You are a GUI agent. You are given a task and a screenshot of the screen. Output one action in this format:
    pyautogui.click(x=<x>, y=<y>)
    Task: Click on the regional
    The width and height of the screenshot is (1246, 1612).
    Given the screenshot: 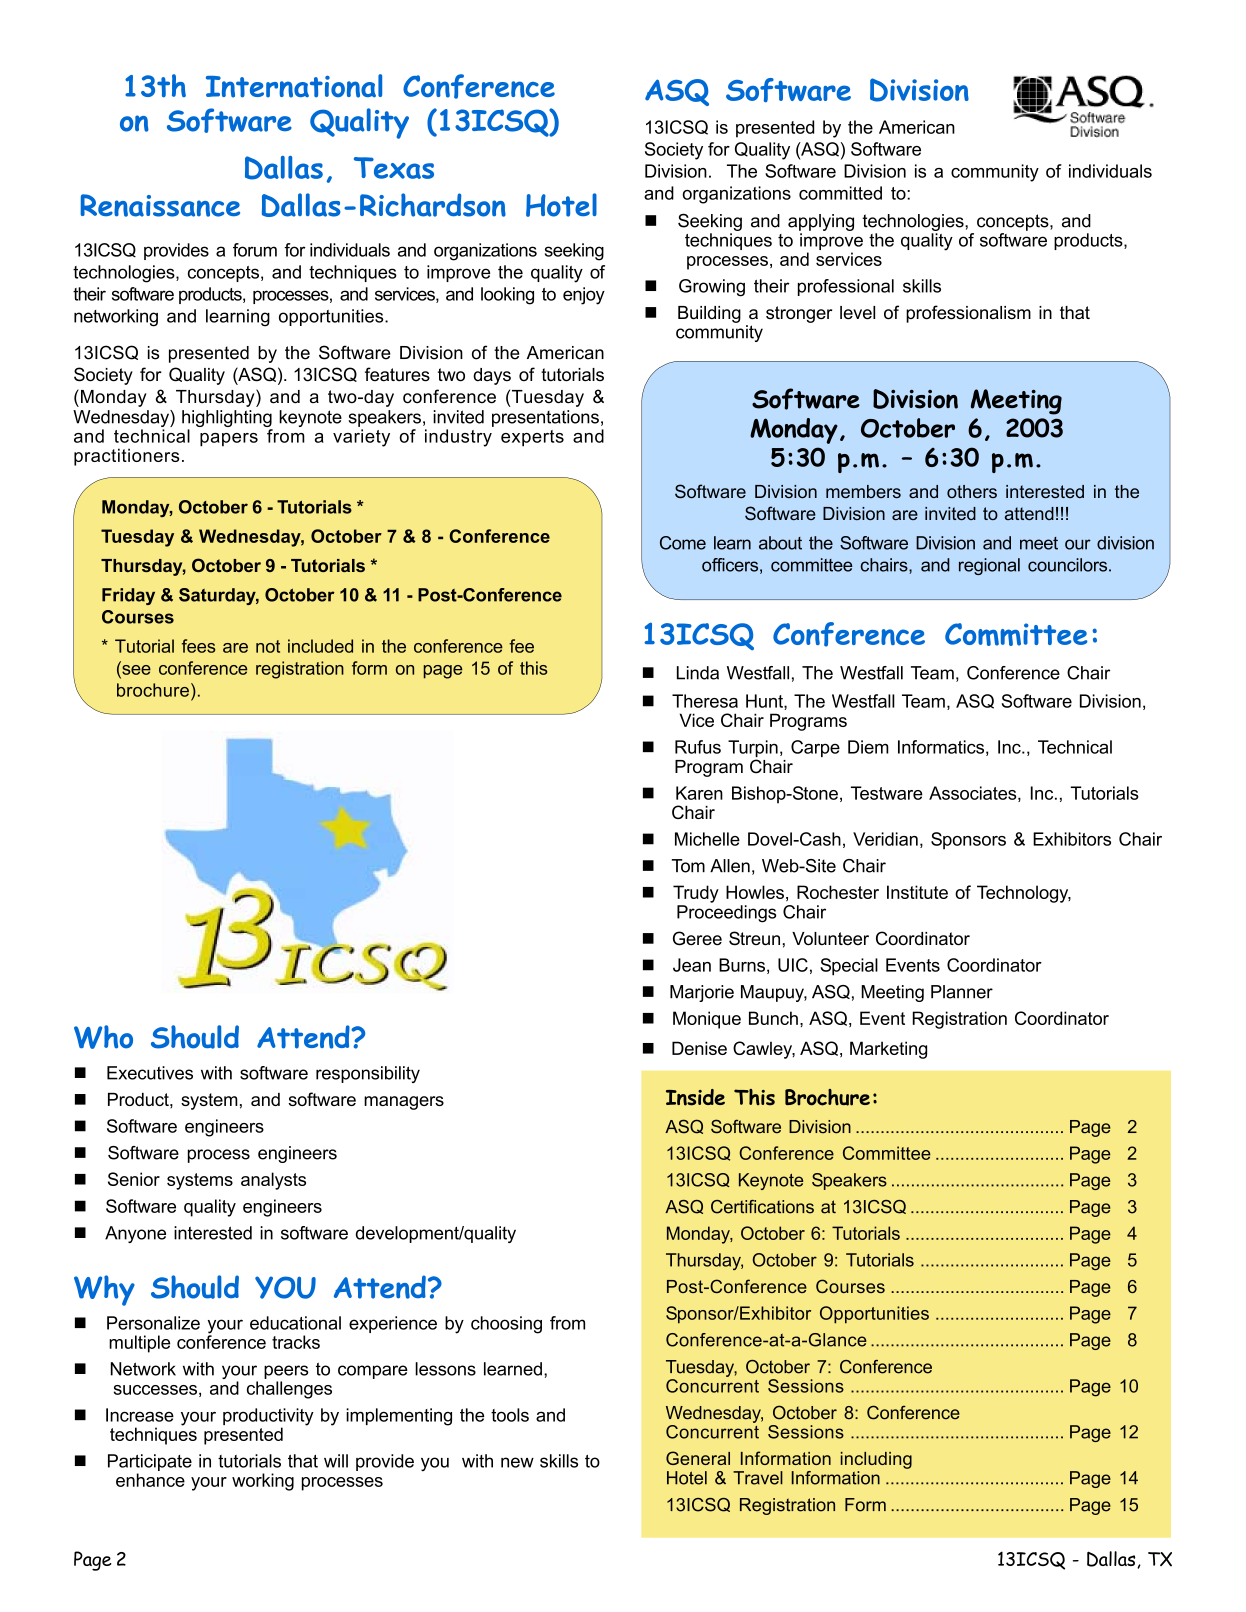 What is the action you would take?
    pyautogui.click(x=989, y=566)
